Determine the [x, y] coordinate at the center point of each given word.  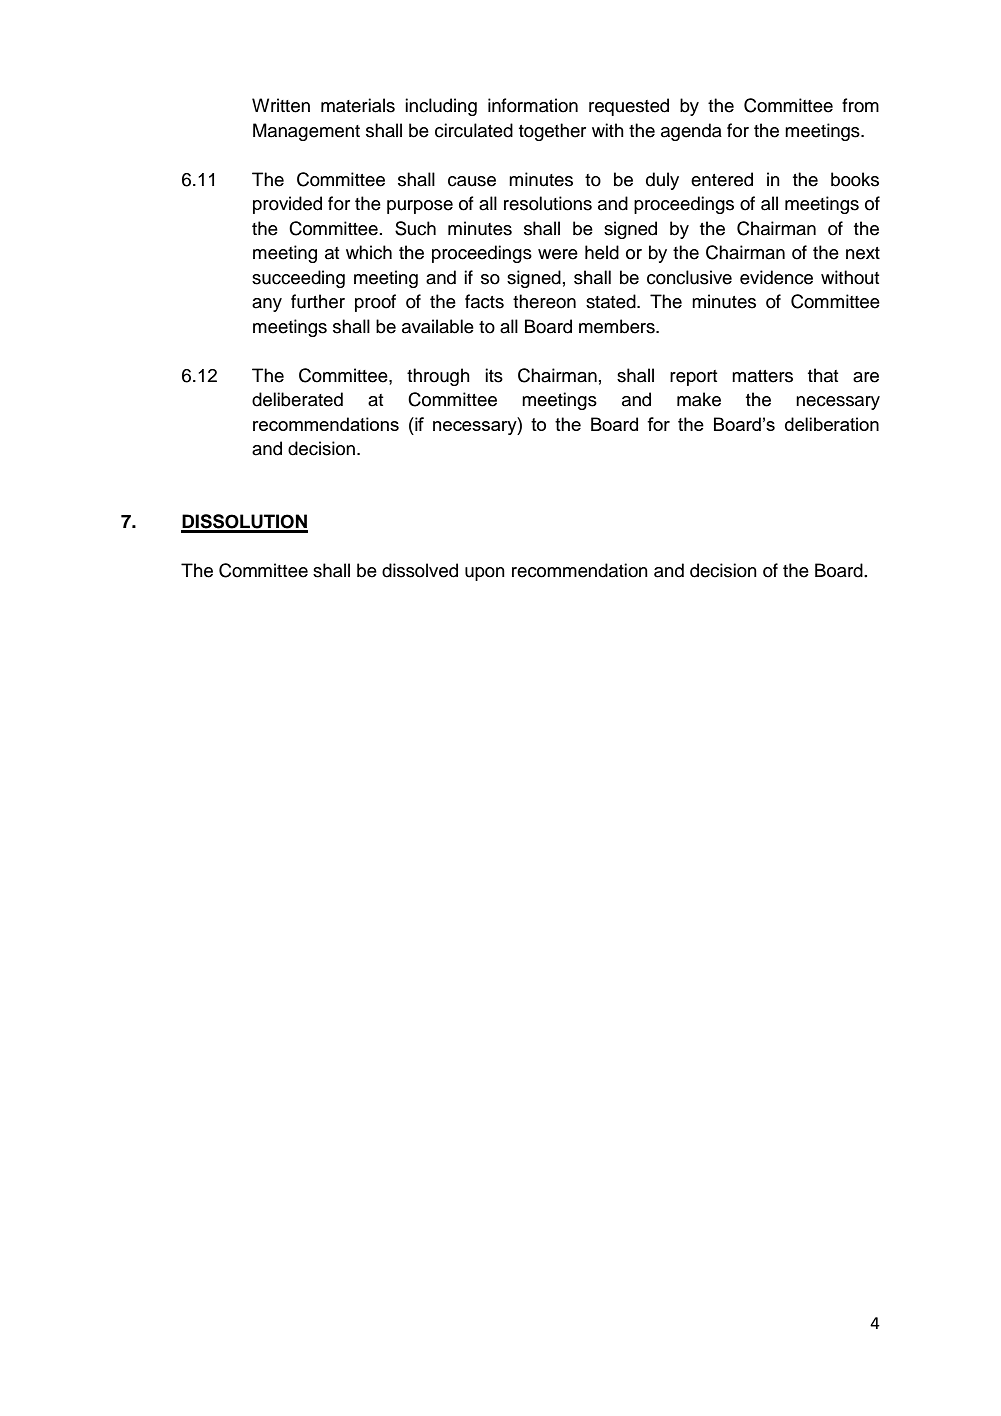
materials [358, 105]
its [494, 375]
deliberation [832, 424]
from [860, 105]
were [558, 254]
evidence [776, 277]
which [369, 252]
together [552, 132]
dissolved [420, 570]
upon [485, 574]
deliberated [297, 399]
